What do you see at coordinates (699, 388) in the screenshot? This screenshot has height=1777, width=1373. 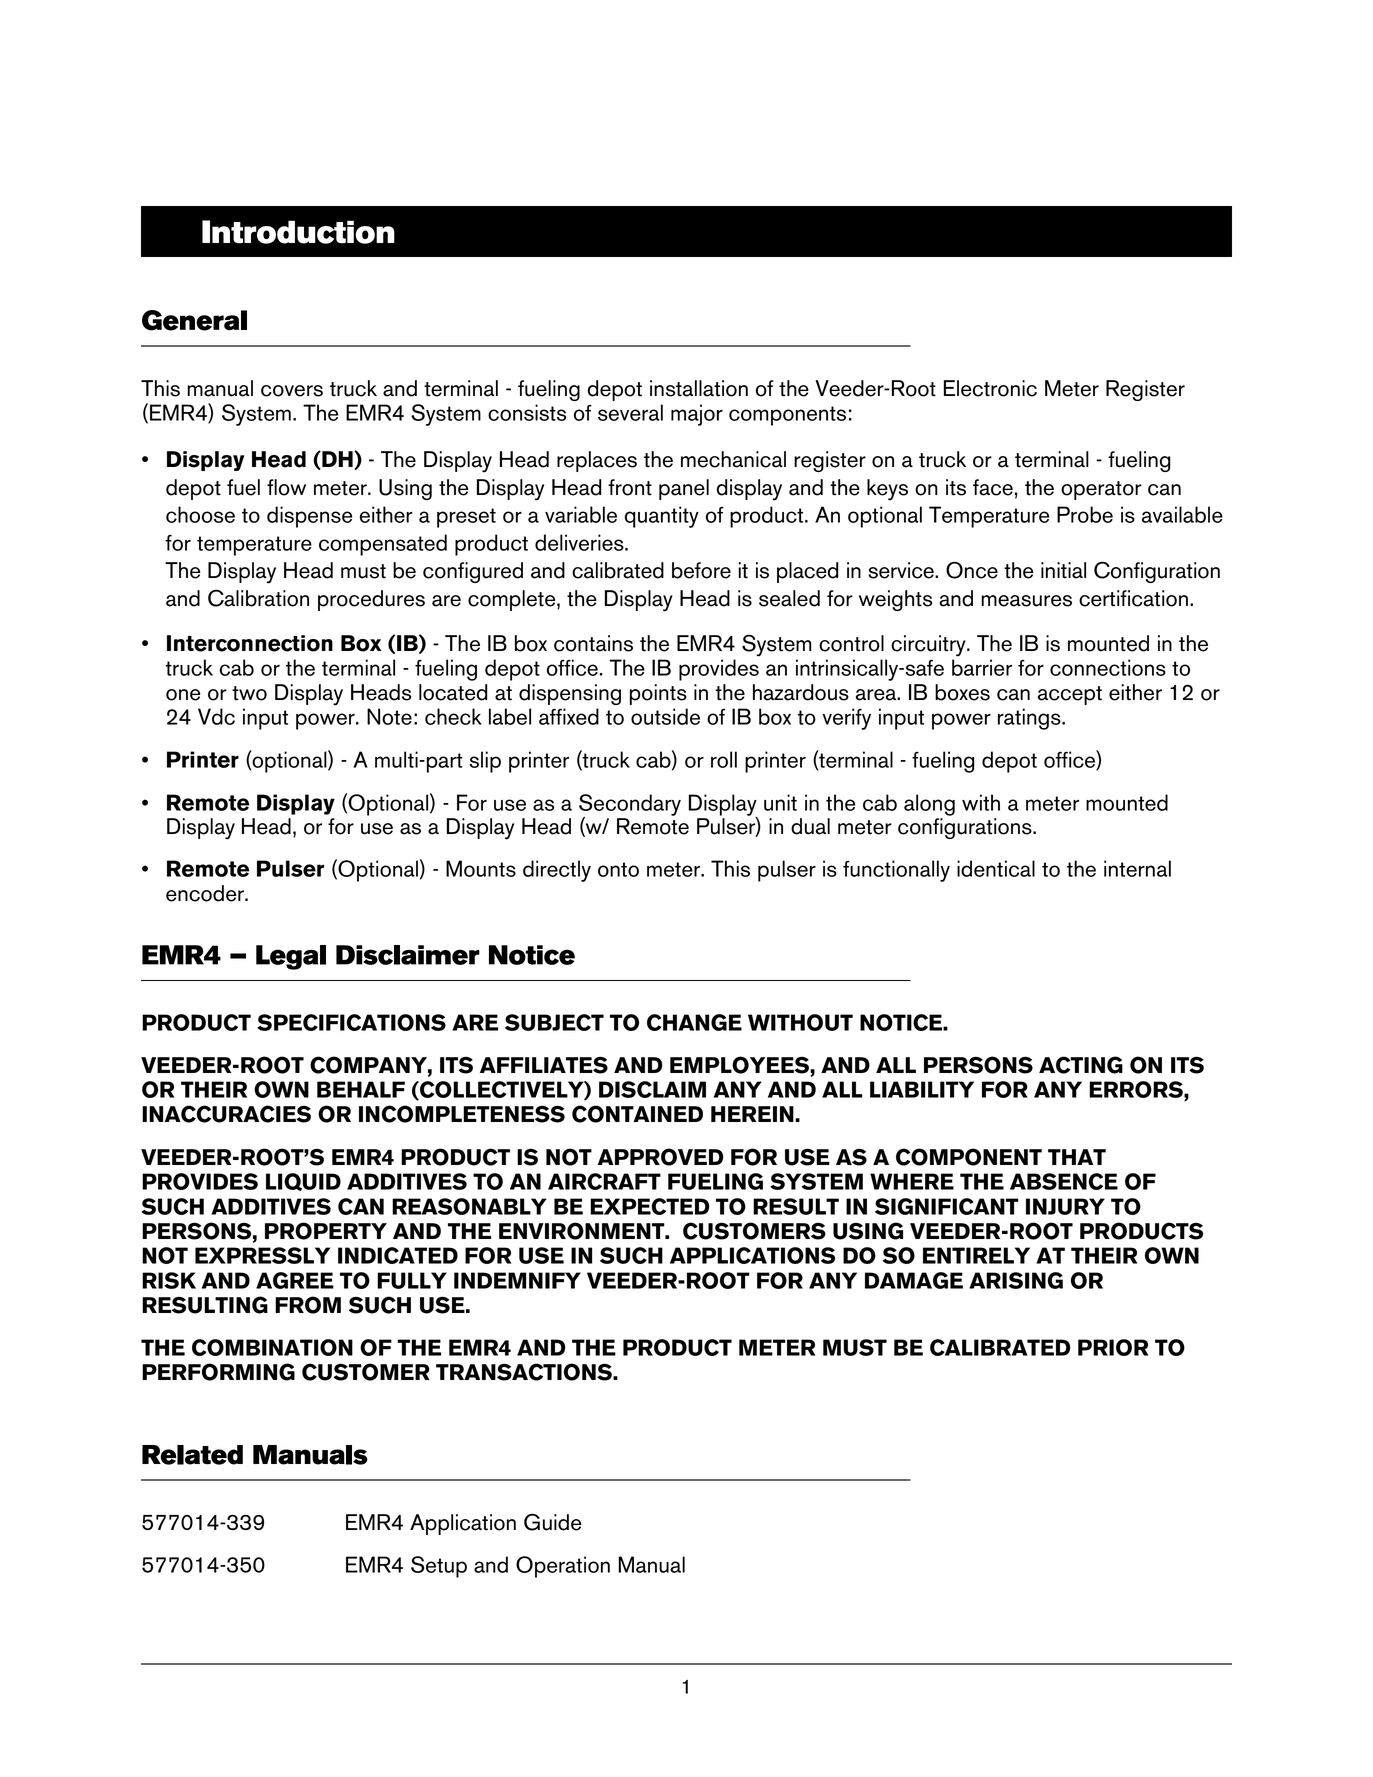 I see `installation` at bounding box center [699, 388].
